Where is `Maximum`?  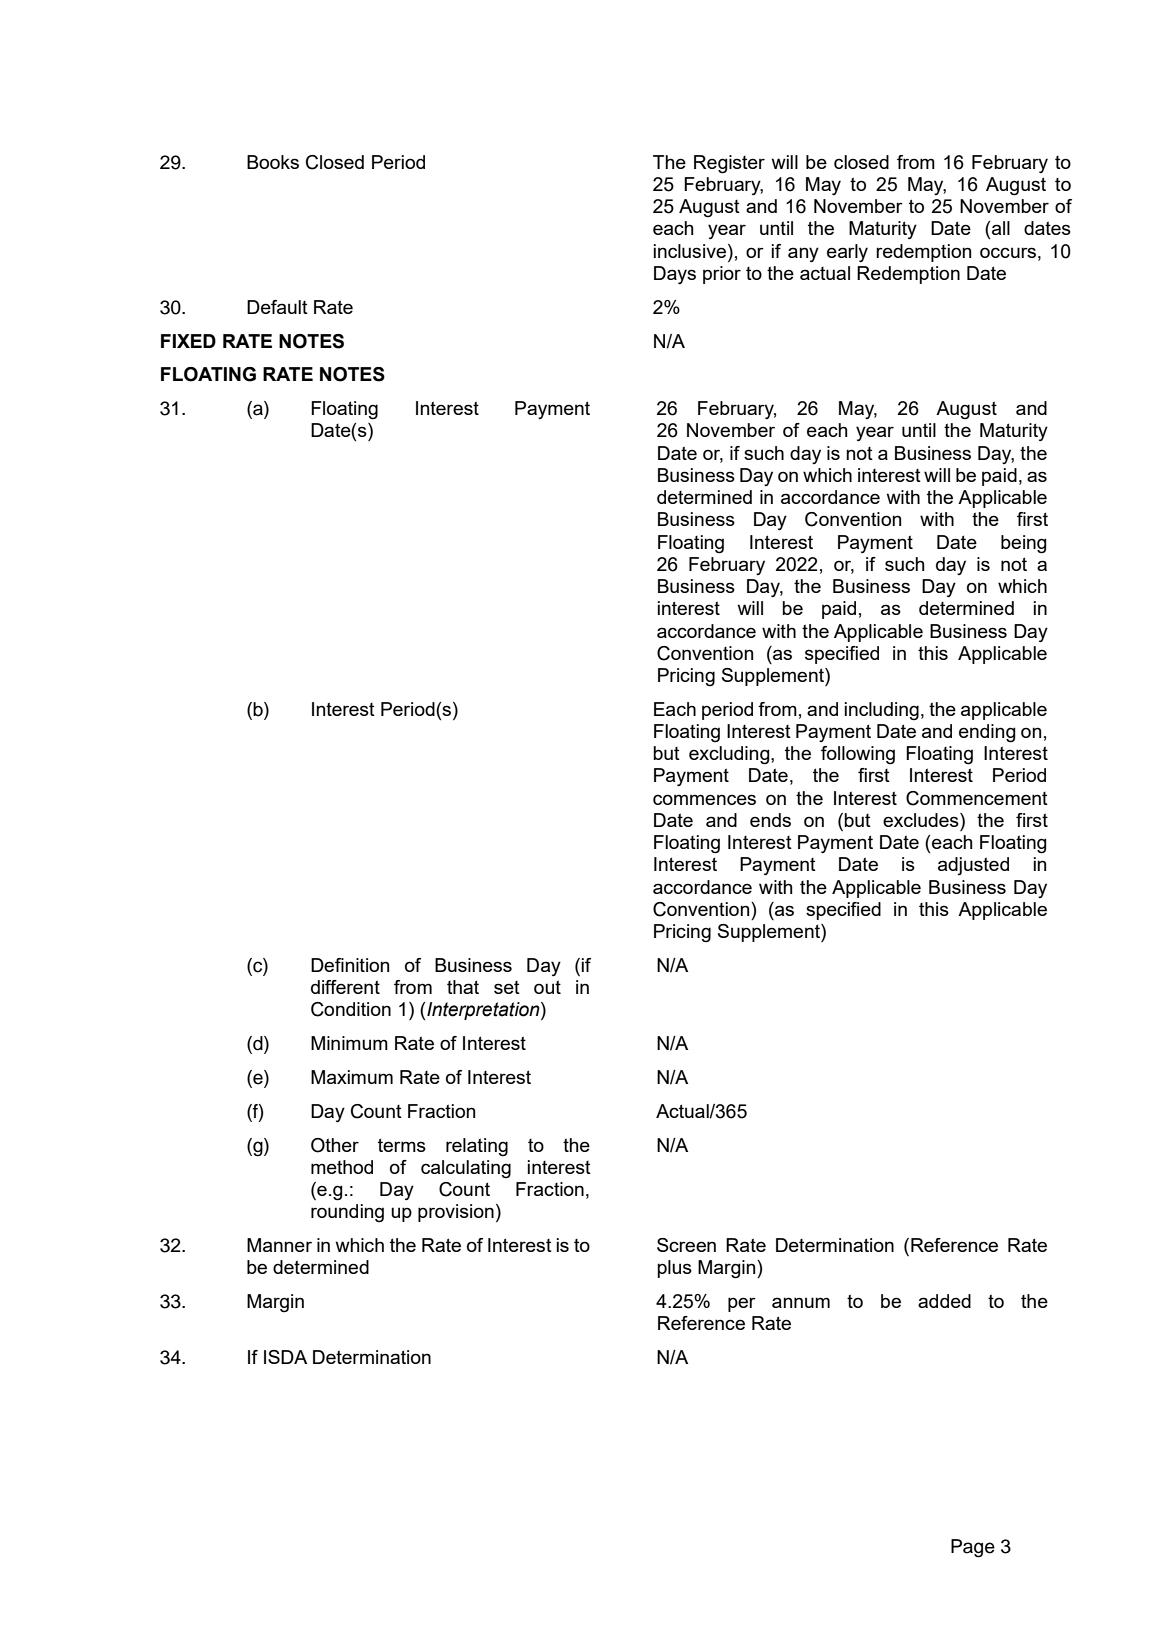
Maximum is located at coordinates (352, 1077).
